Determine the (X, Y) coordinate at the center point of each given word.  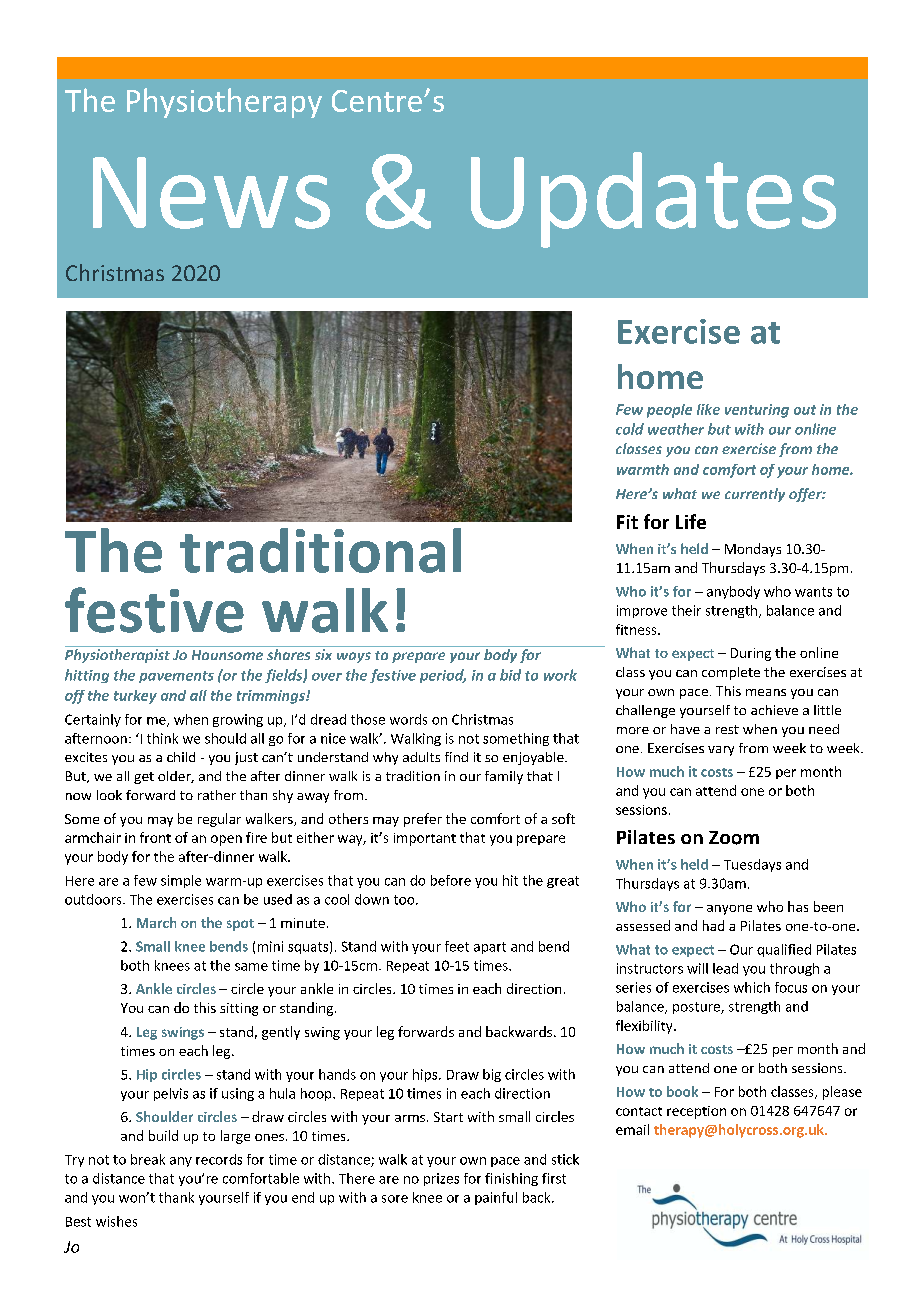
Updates (653, 200)
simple (181, 881)
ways (354, 657)
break (148, 1159)
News (211, 193)
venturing (757, 411)
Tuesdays (752, 865)
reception (696, 1112)
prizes (441, 1179)
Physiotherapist (117, 656)
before (451, 880)
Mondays (753, 550)
